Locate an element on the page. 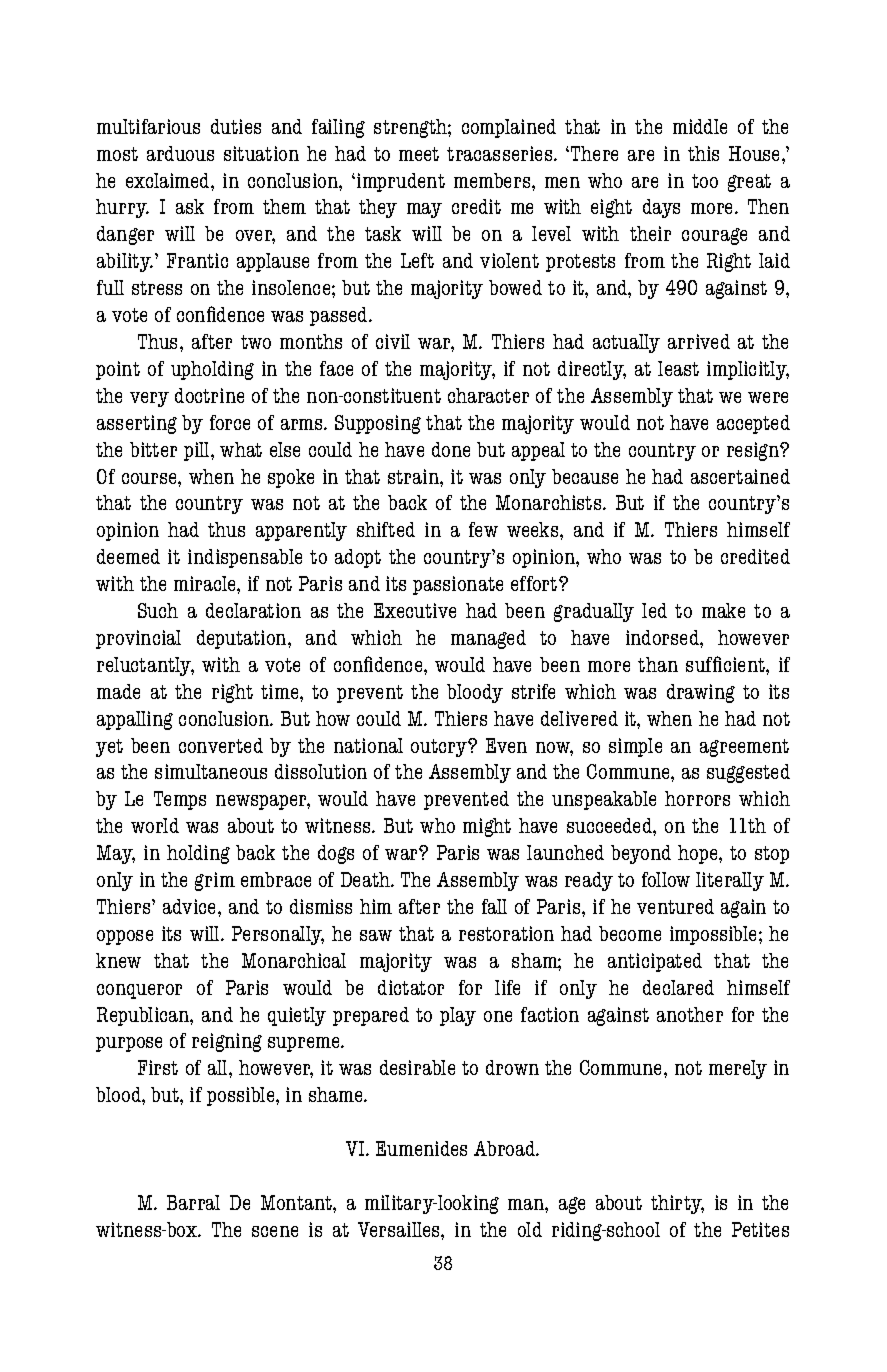  might is located at coordinates (487, 827).
